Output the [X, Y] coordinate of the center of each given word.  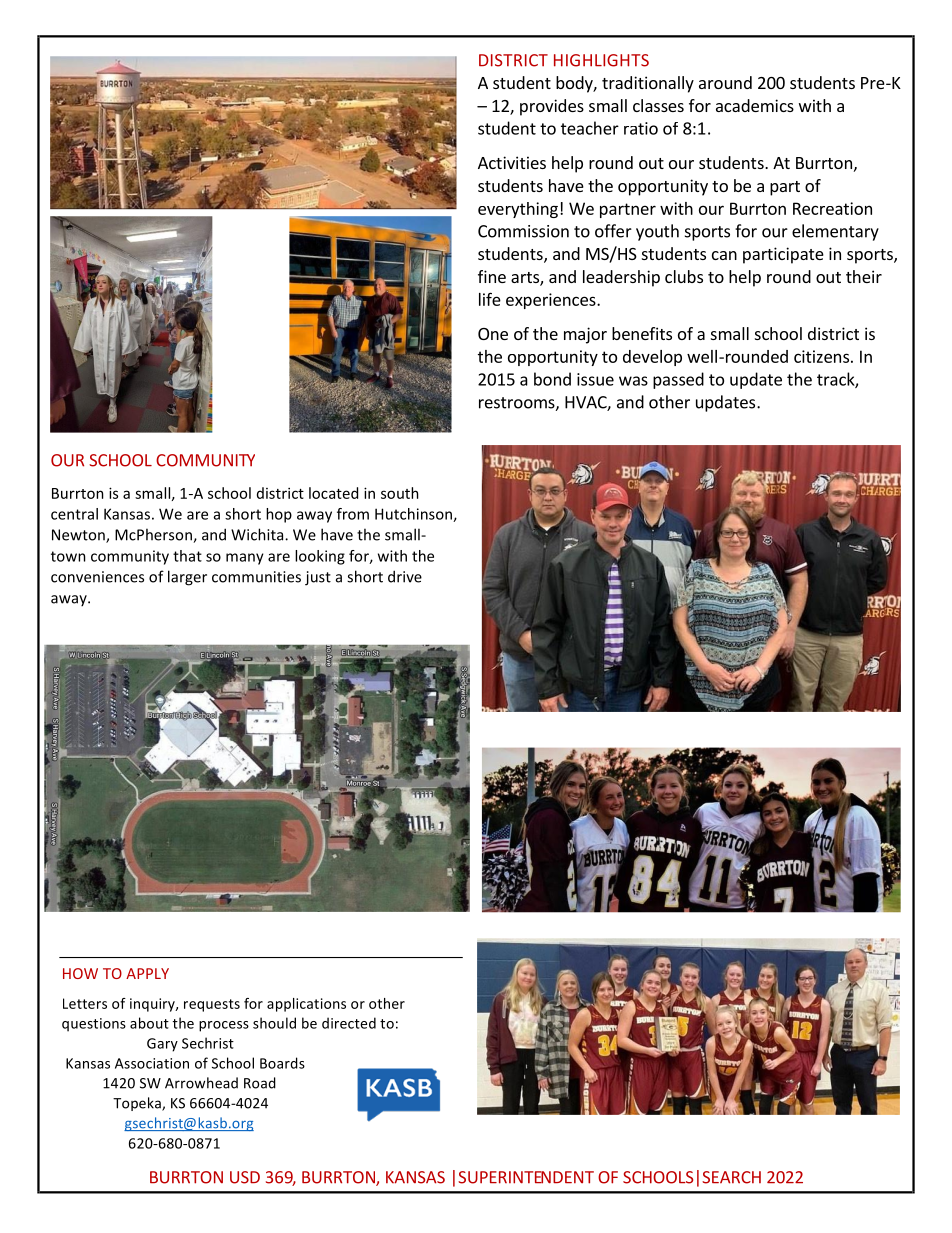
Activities [512, 162]
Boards [282, 1063]
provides [552, 107]
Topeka [138, 1104]
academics [755, 105]
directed [349, 1023]
